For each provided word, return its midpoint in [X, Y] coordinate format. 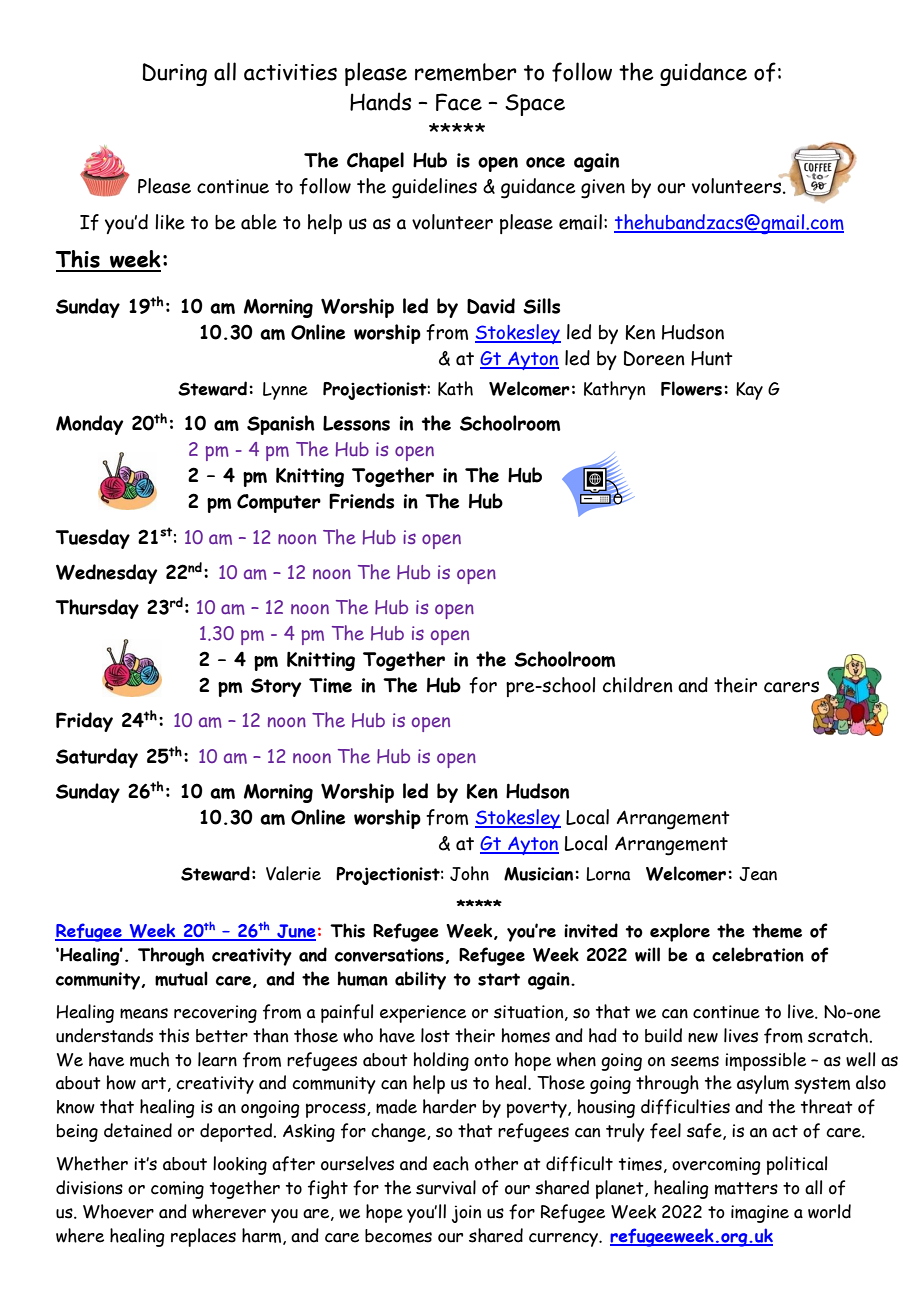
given [603, 189]
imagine [760, 1214]
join [466, 1214]
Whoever [118, 1211]
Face [459, 102]
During [175, 74]
